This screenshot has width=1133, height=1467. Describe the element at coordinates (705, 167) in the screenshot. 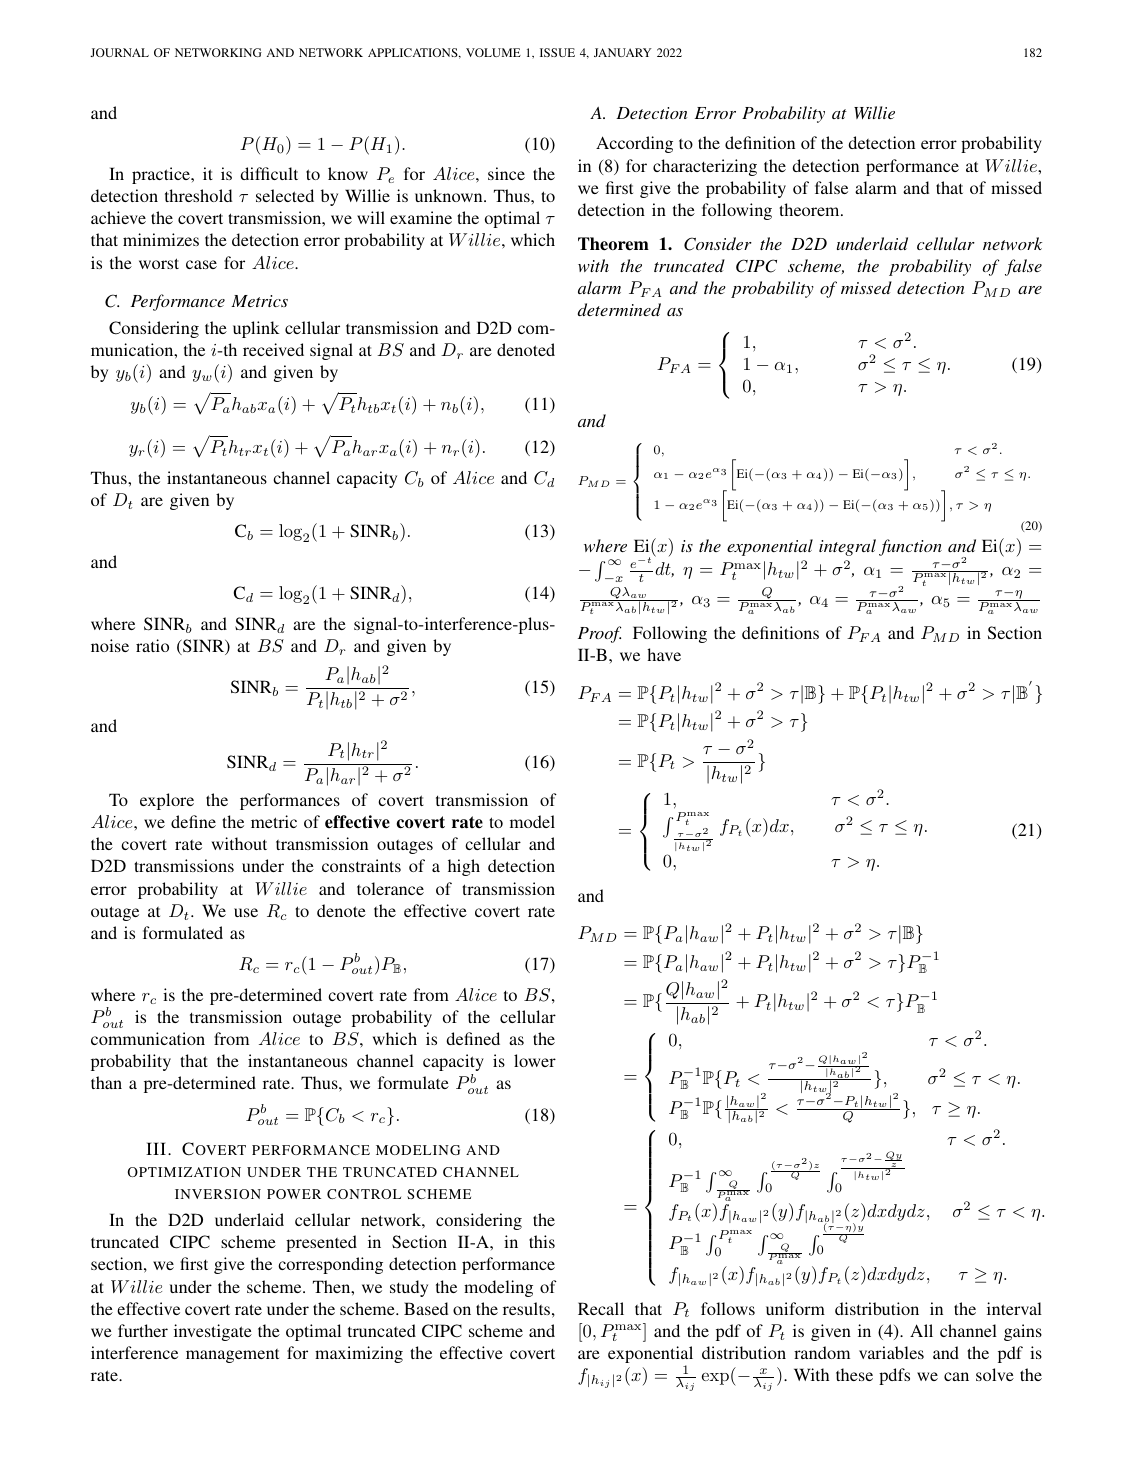

I see `characterizing` at that location.
